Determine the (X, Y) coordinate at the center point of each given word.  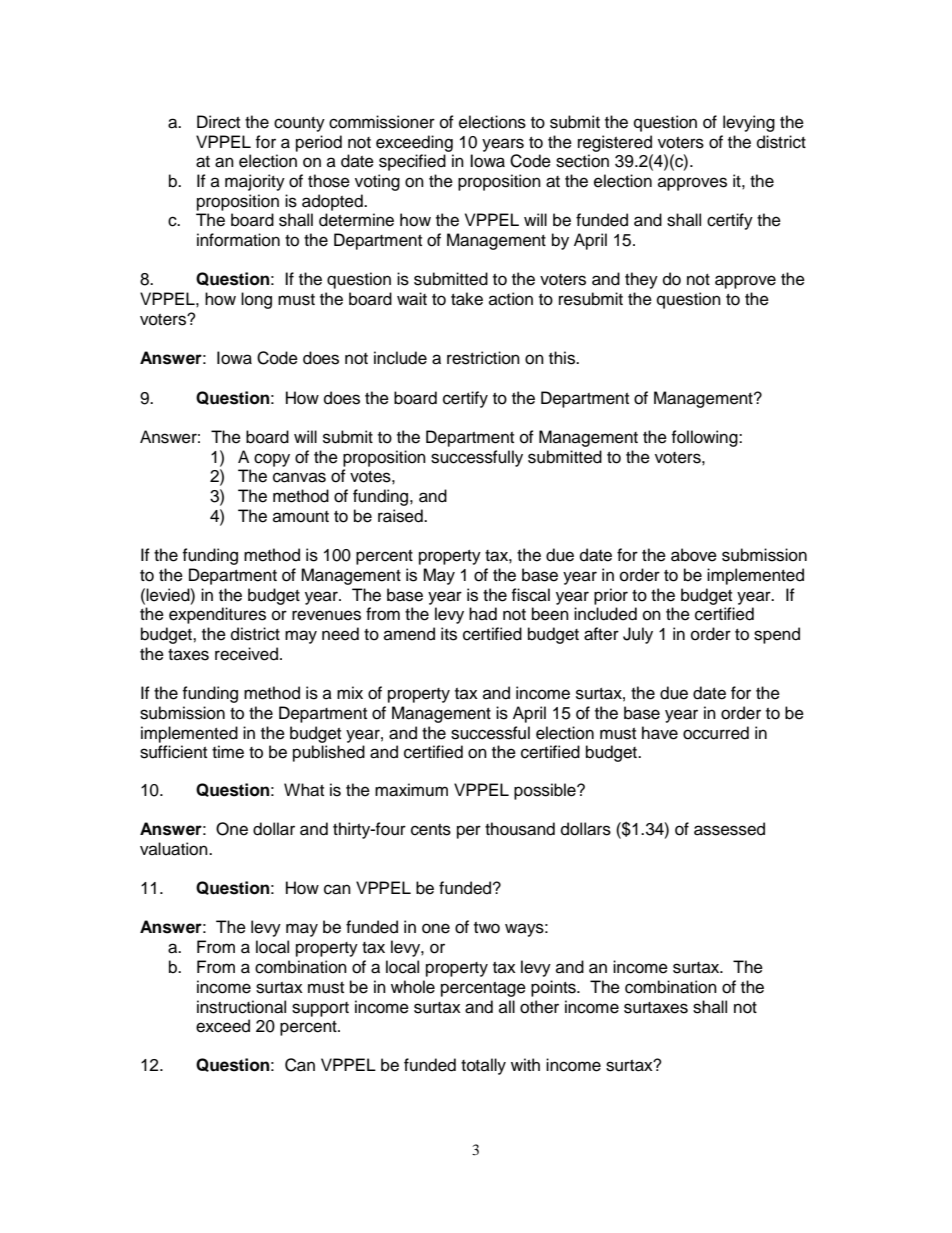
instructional (241, 1007)
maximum (411, 790)
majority (255, 182)
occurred (716, 733)
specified (412, 162)
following (705, 438)
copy (272, 460)
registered (615, 143)
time (228, 752)
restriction (483, 358)
